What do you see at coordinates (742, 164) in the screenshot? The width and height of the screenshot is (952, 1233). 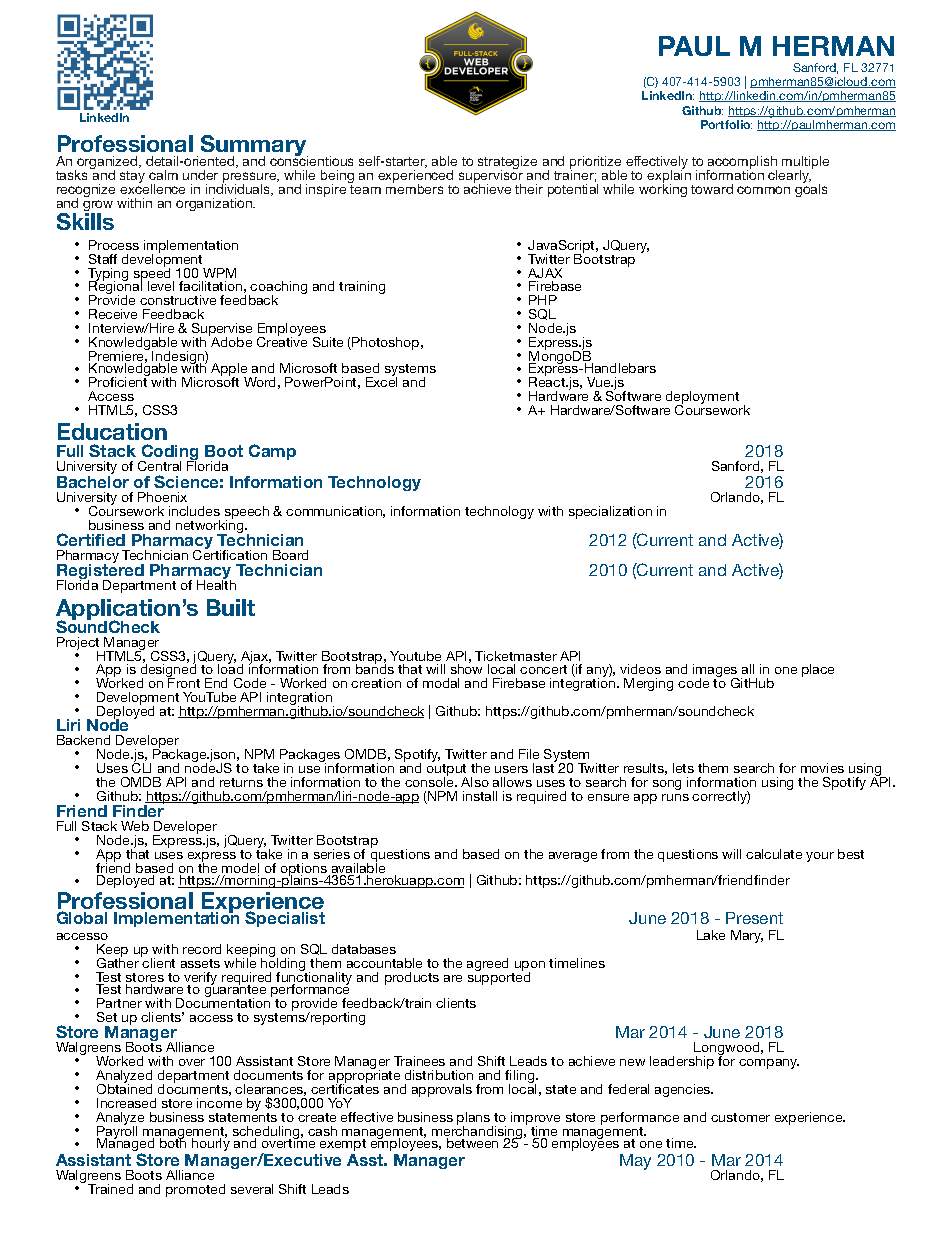 I see `accomplish` at bounding box center [742, 164].
